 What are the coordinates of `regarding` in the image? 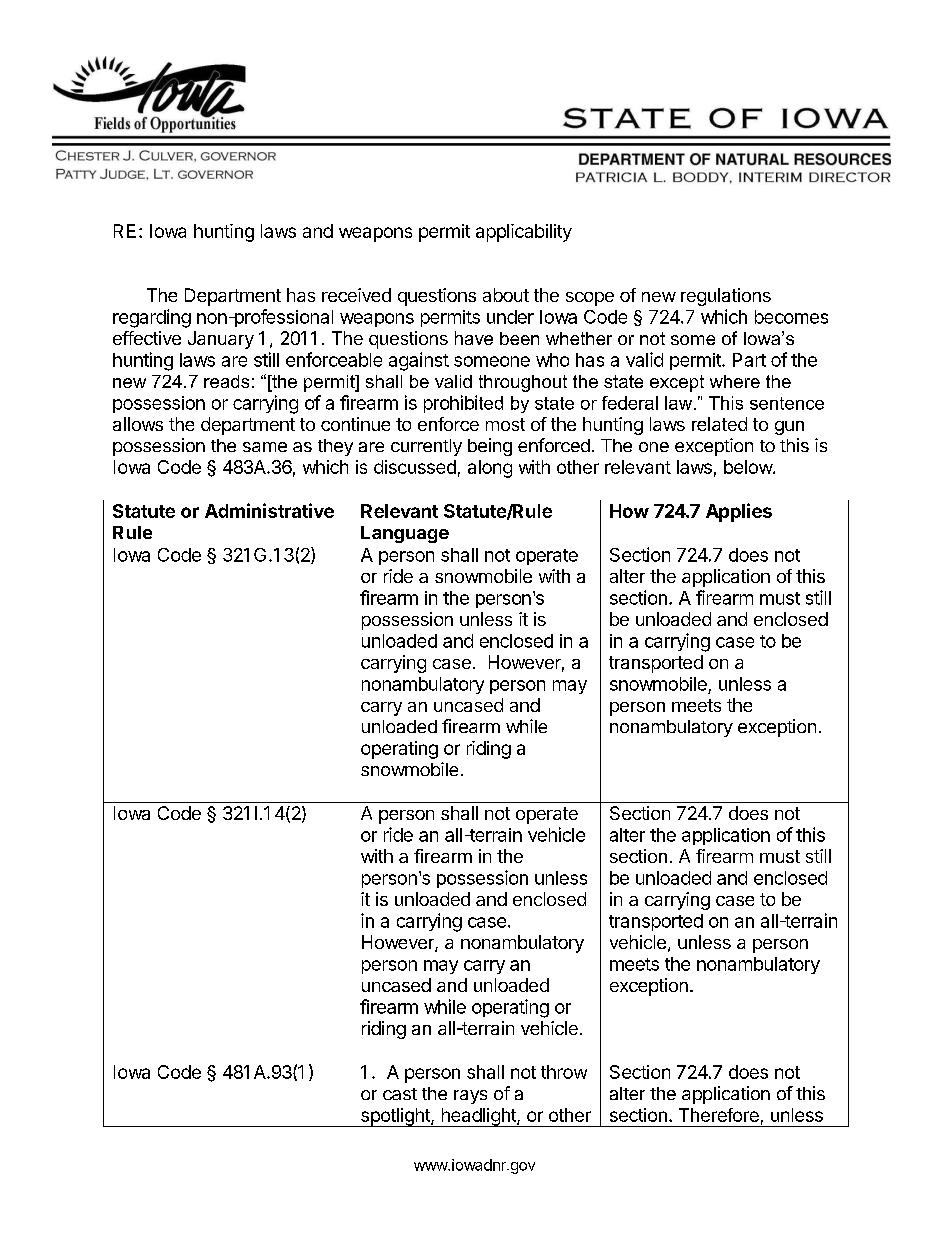 It's located at (152, 318).
